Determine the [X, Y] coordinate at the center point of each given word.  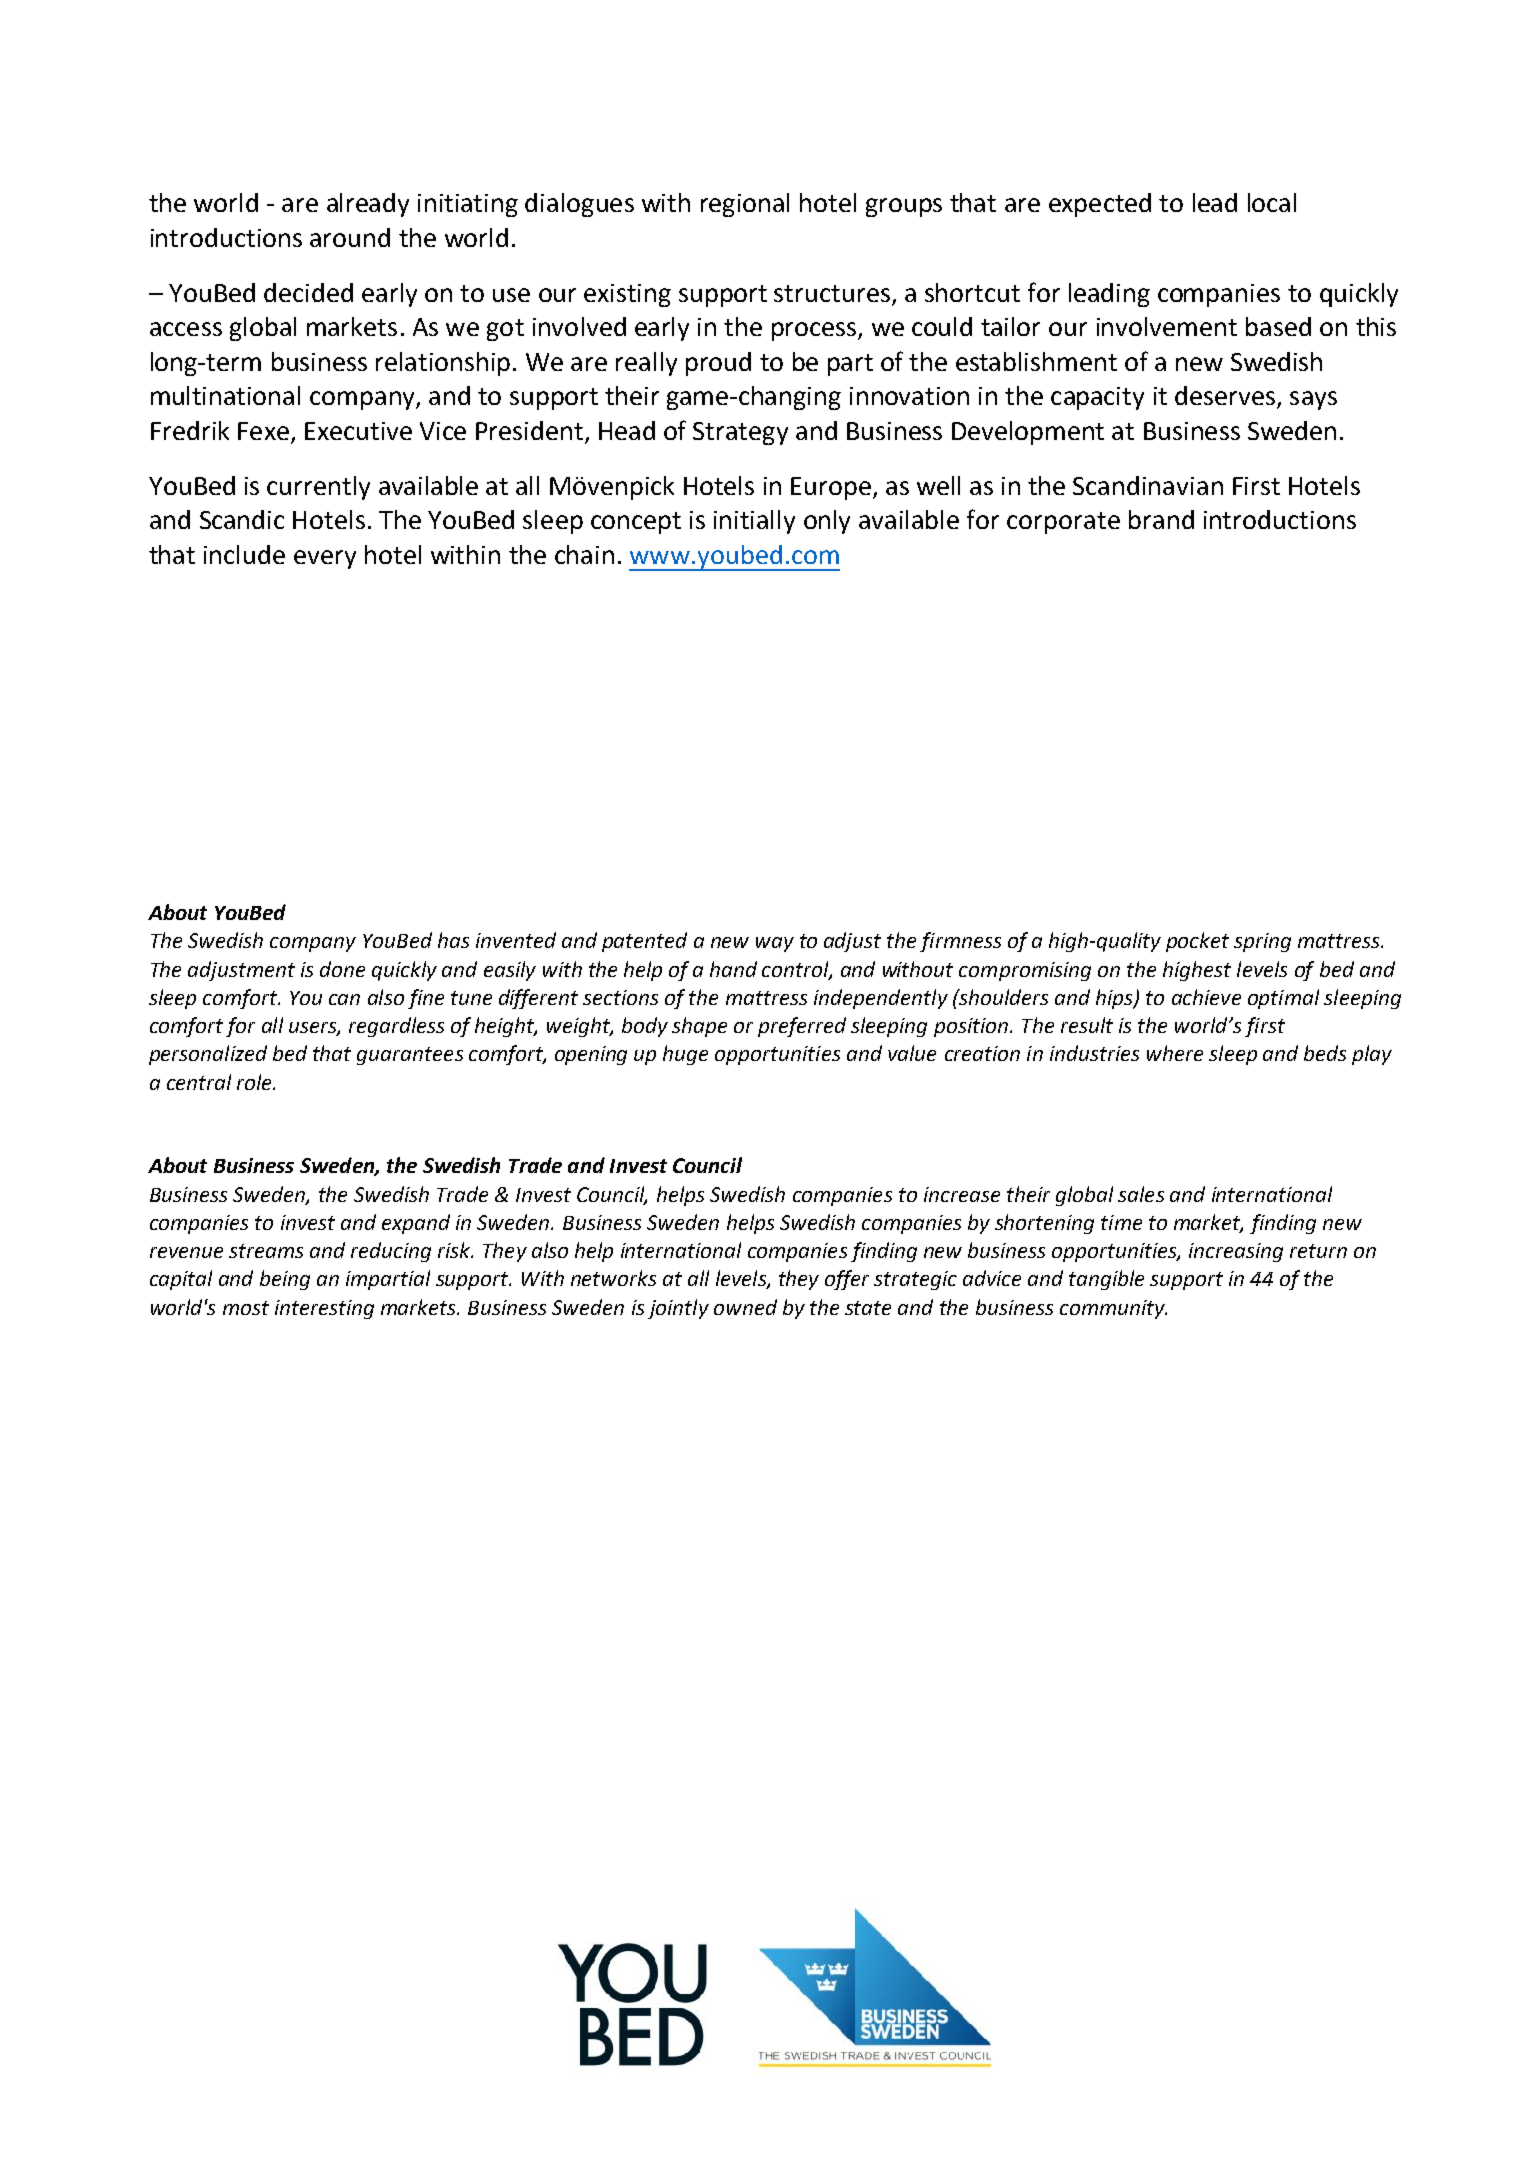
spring [1262, 942]
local [1272, 202]
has [453, 940]
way [775, 944]
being [285, 1280]
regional [745, 205]
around [350, 237]
